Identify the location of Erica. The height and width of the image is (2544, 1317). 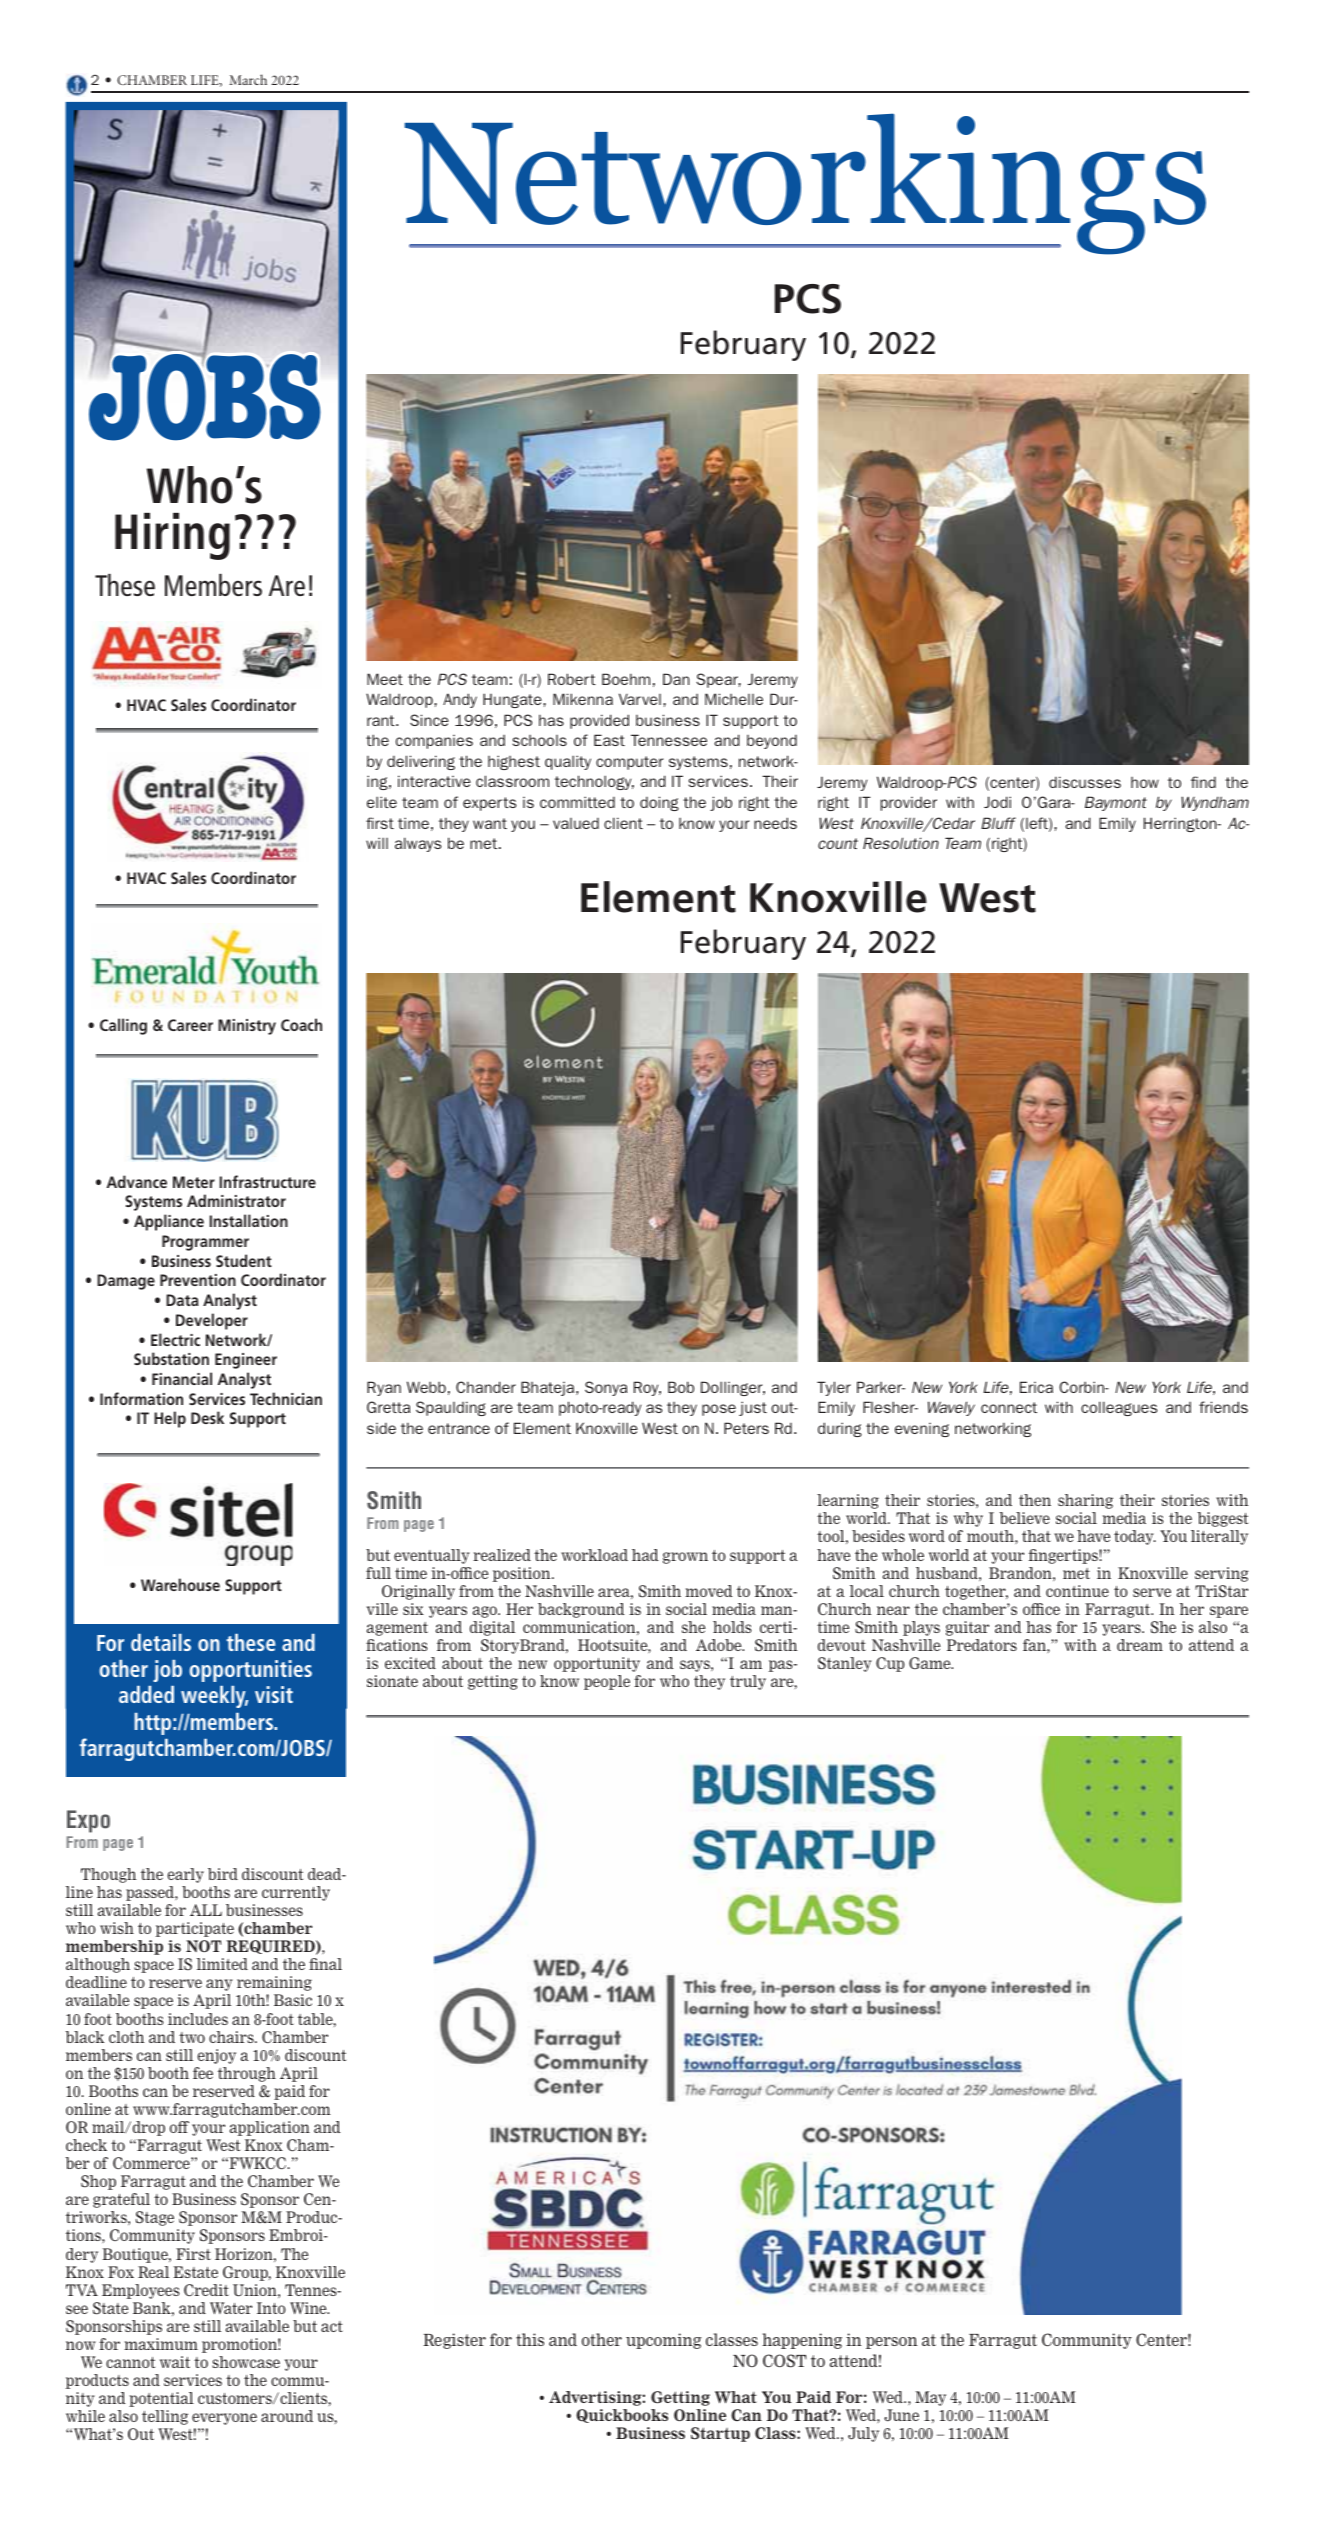
(1036, 1387).
